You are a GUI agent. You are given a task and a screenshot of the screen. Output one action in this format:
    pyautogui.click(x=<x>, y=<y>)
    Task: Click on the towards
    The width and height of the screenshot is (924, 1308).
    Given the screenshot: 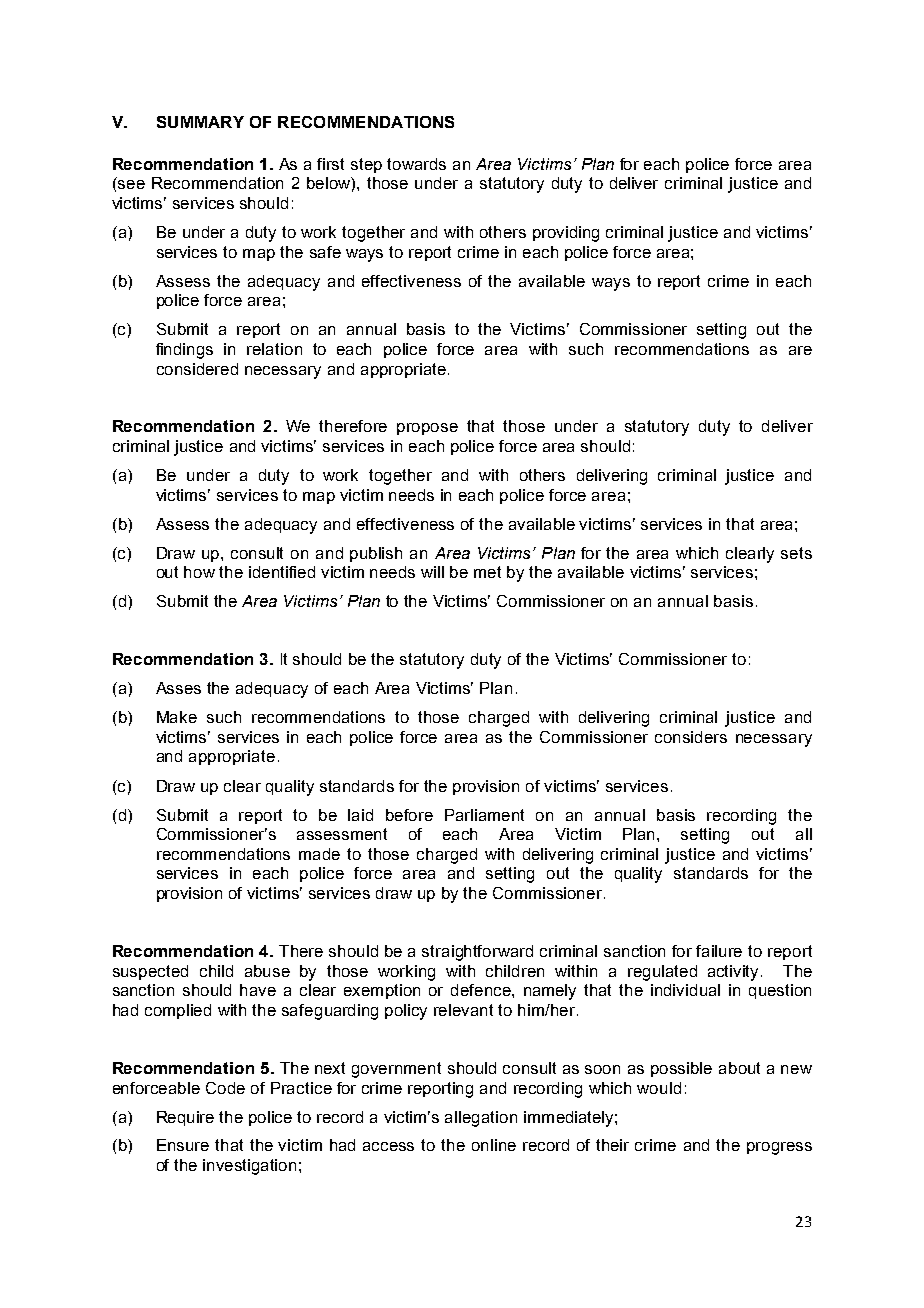 What is the action you would take?
    pyautogui.click(x=416, y=164)
